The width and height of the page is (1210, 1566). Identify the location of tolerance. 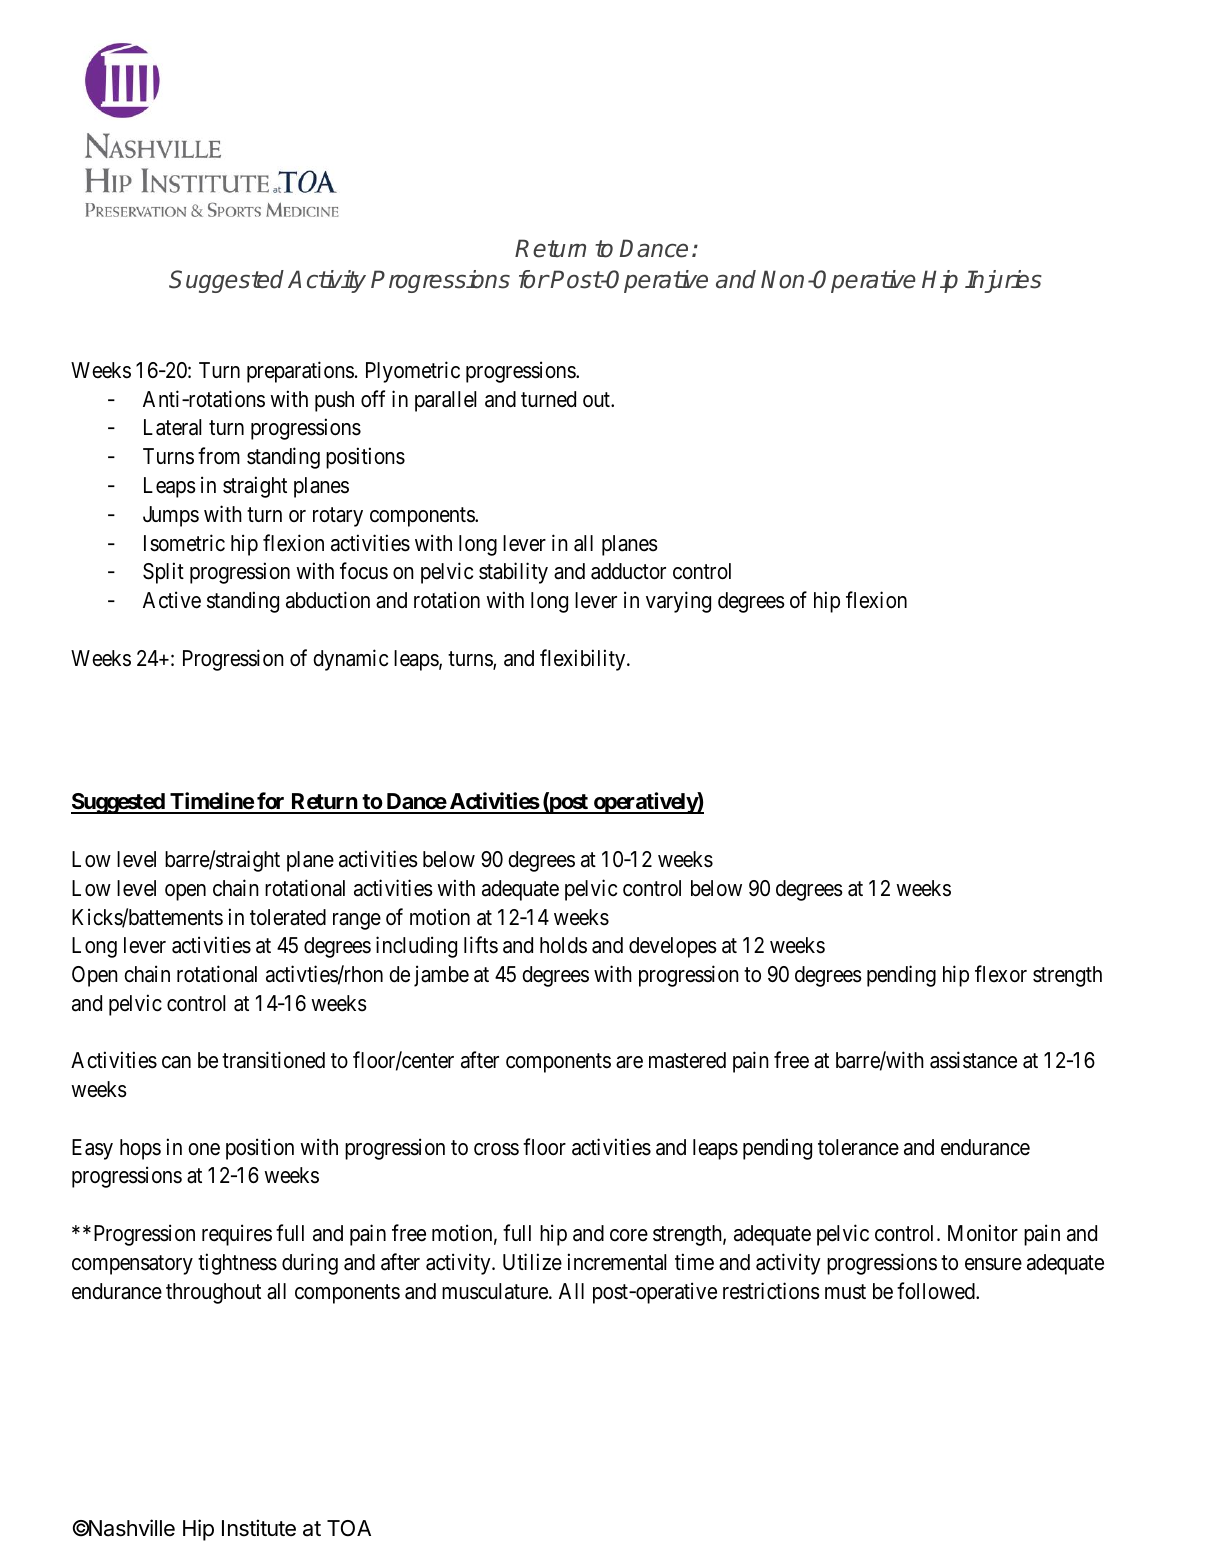
(858, 1147).
